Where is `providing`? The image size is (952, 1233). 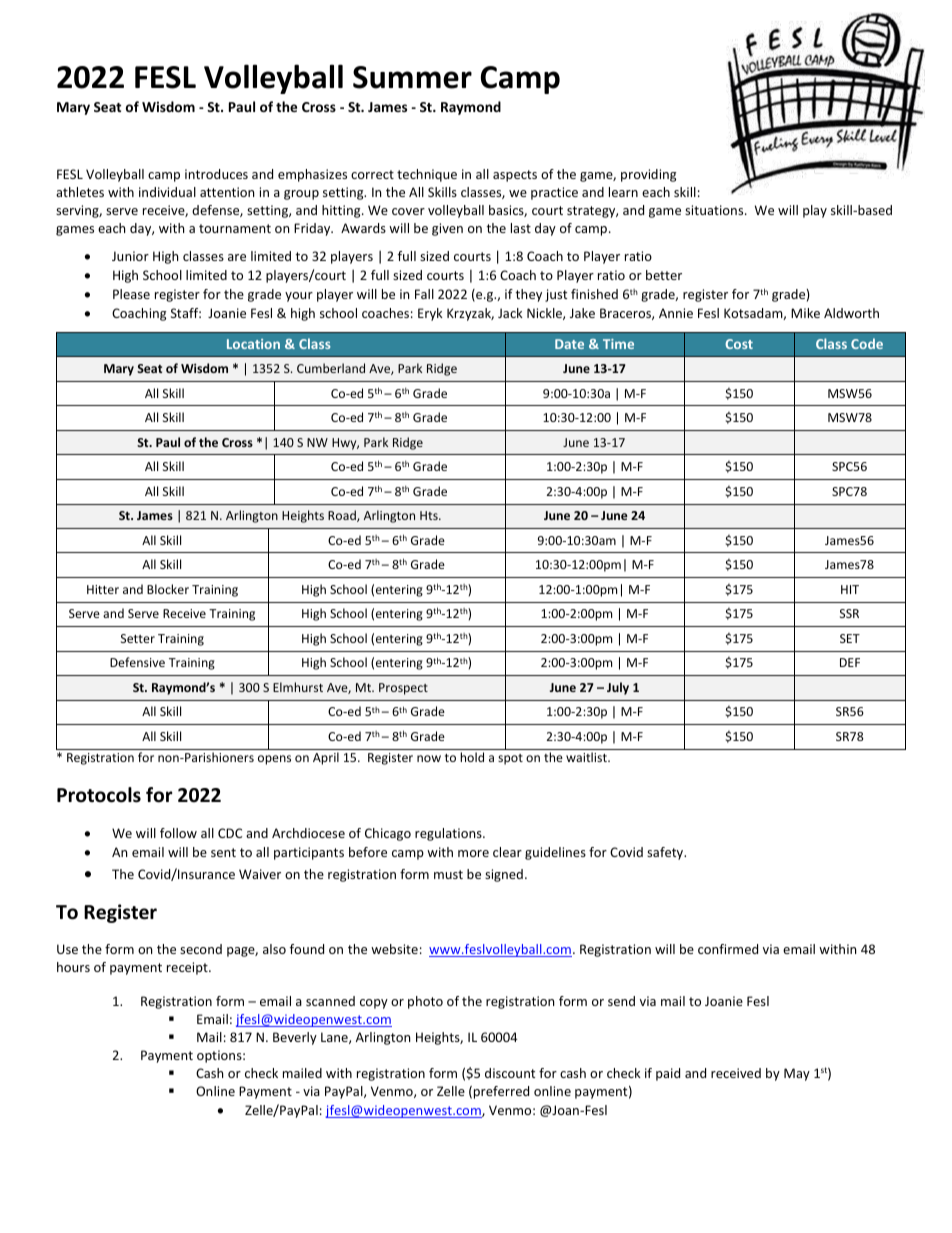
providing is located at coordinates (648, 175).
